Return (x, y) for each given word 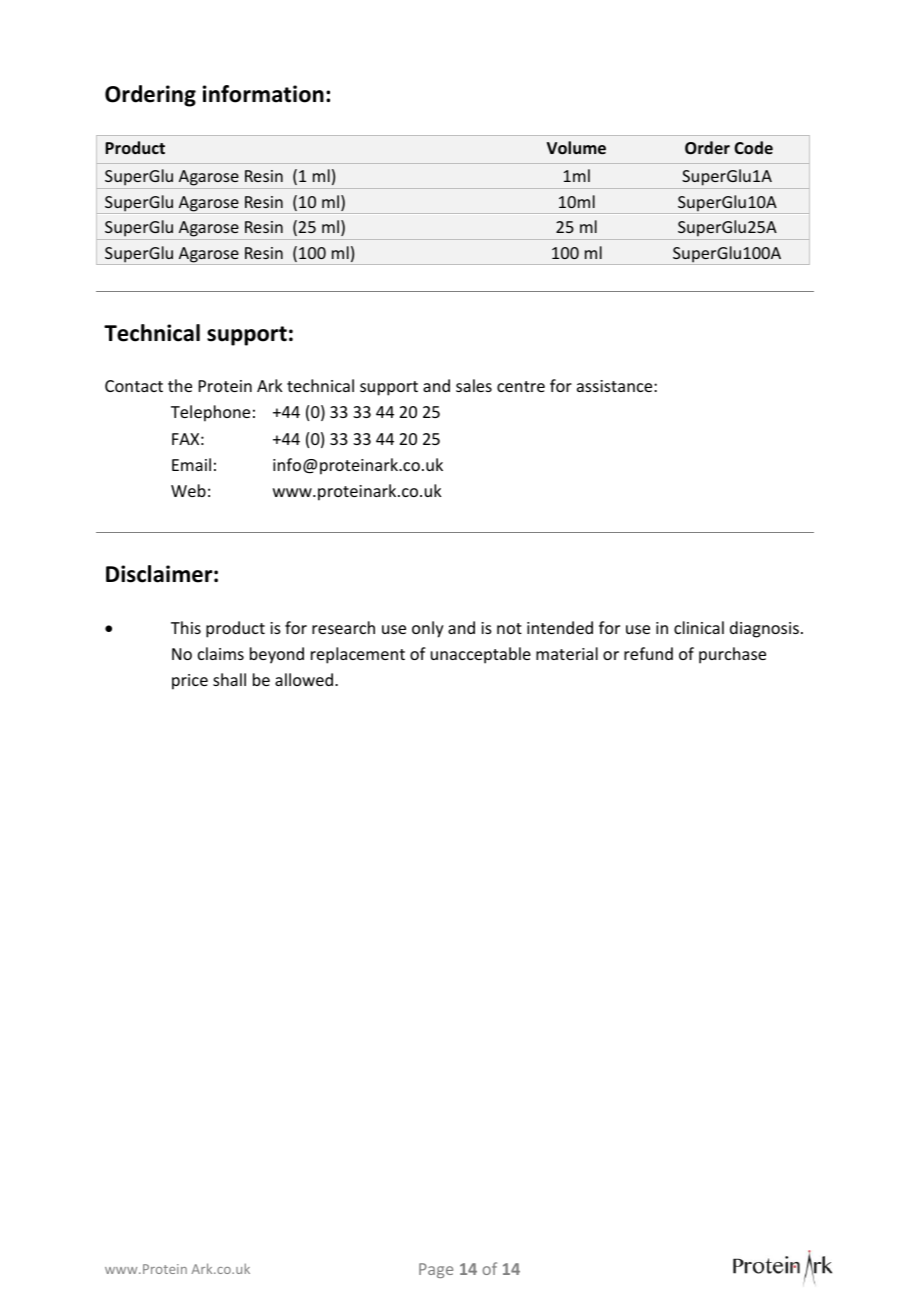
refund (648, 653)
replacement (358, 655)
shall (229, 679)
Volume (576, 148)
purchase (732, 655)
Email (191, 464)
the (180, 385)
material (567, 653)
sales (474, 385)
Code (753, 148)
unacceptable (481, 655)
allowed (304, 679)
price (190, 682)
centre (521, 386)
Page (436, 1270)
